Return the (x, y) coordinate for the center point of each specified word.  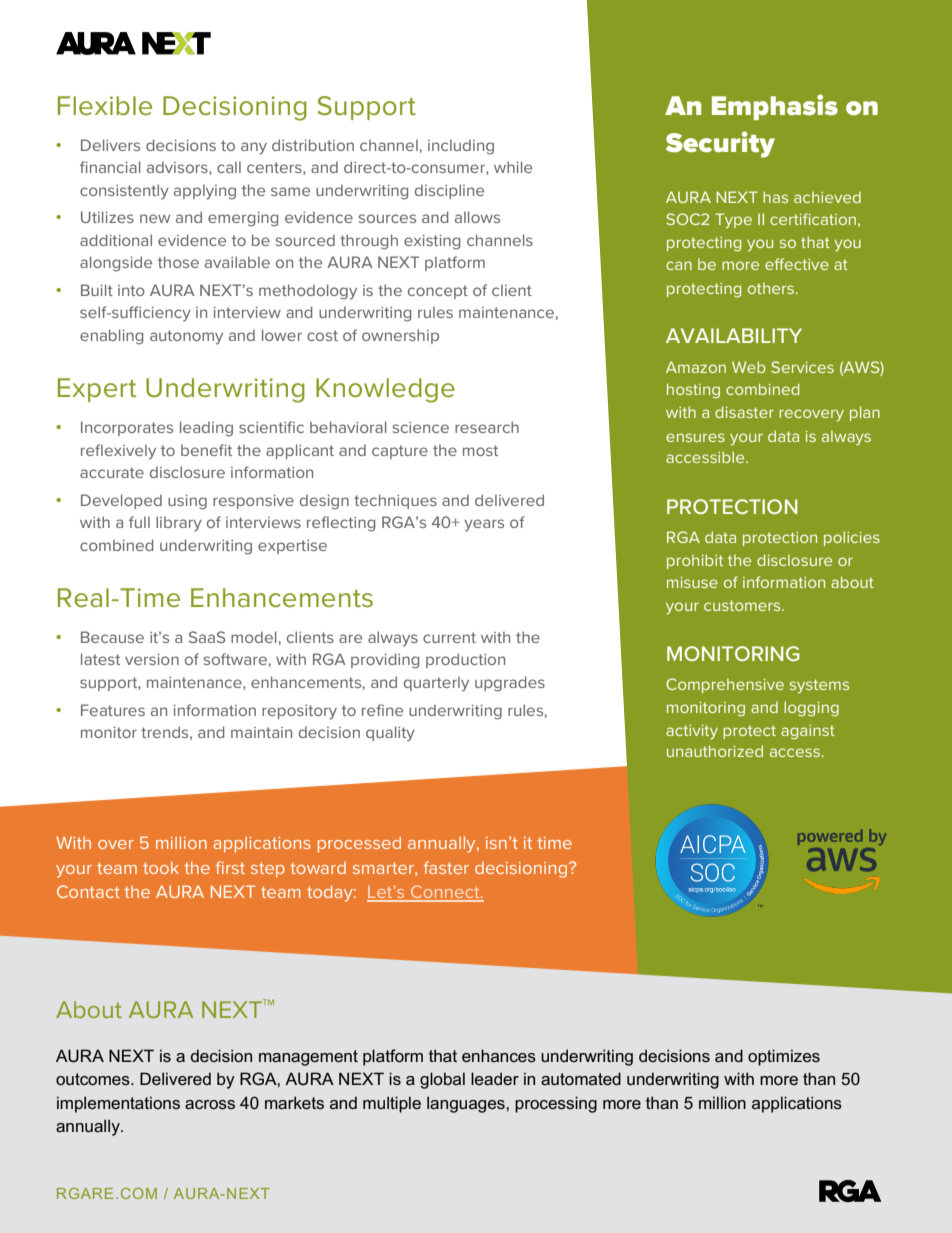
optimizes (784, 1057)
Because (112, 637)
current (449, 637)
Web (749, 367)
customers (743, 605)
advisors (178, 168)
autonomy (186, 337)
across (210, 1104)
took (161, 868)
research (487, 427)
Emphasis (775, 107)
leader (495, 1078)
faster (446, 867)
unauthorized (715, 751)
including (461, 147)
